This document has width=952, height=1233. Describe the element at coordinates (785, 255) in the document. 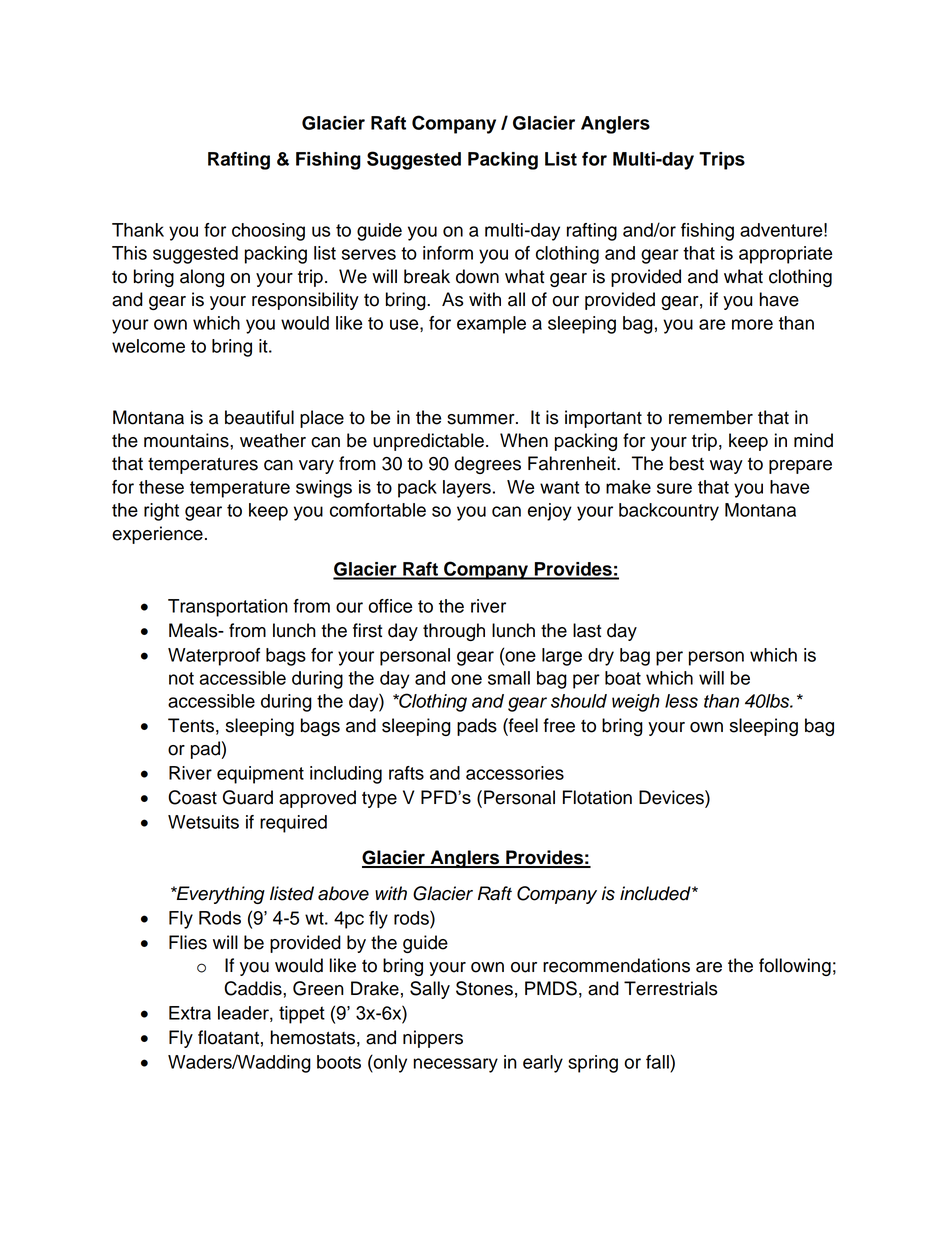

I see `appropriate` at that location.
